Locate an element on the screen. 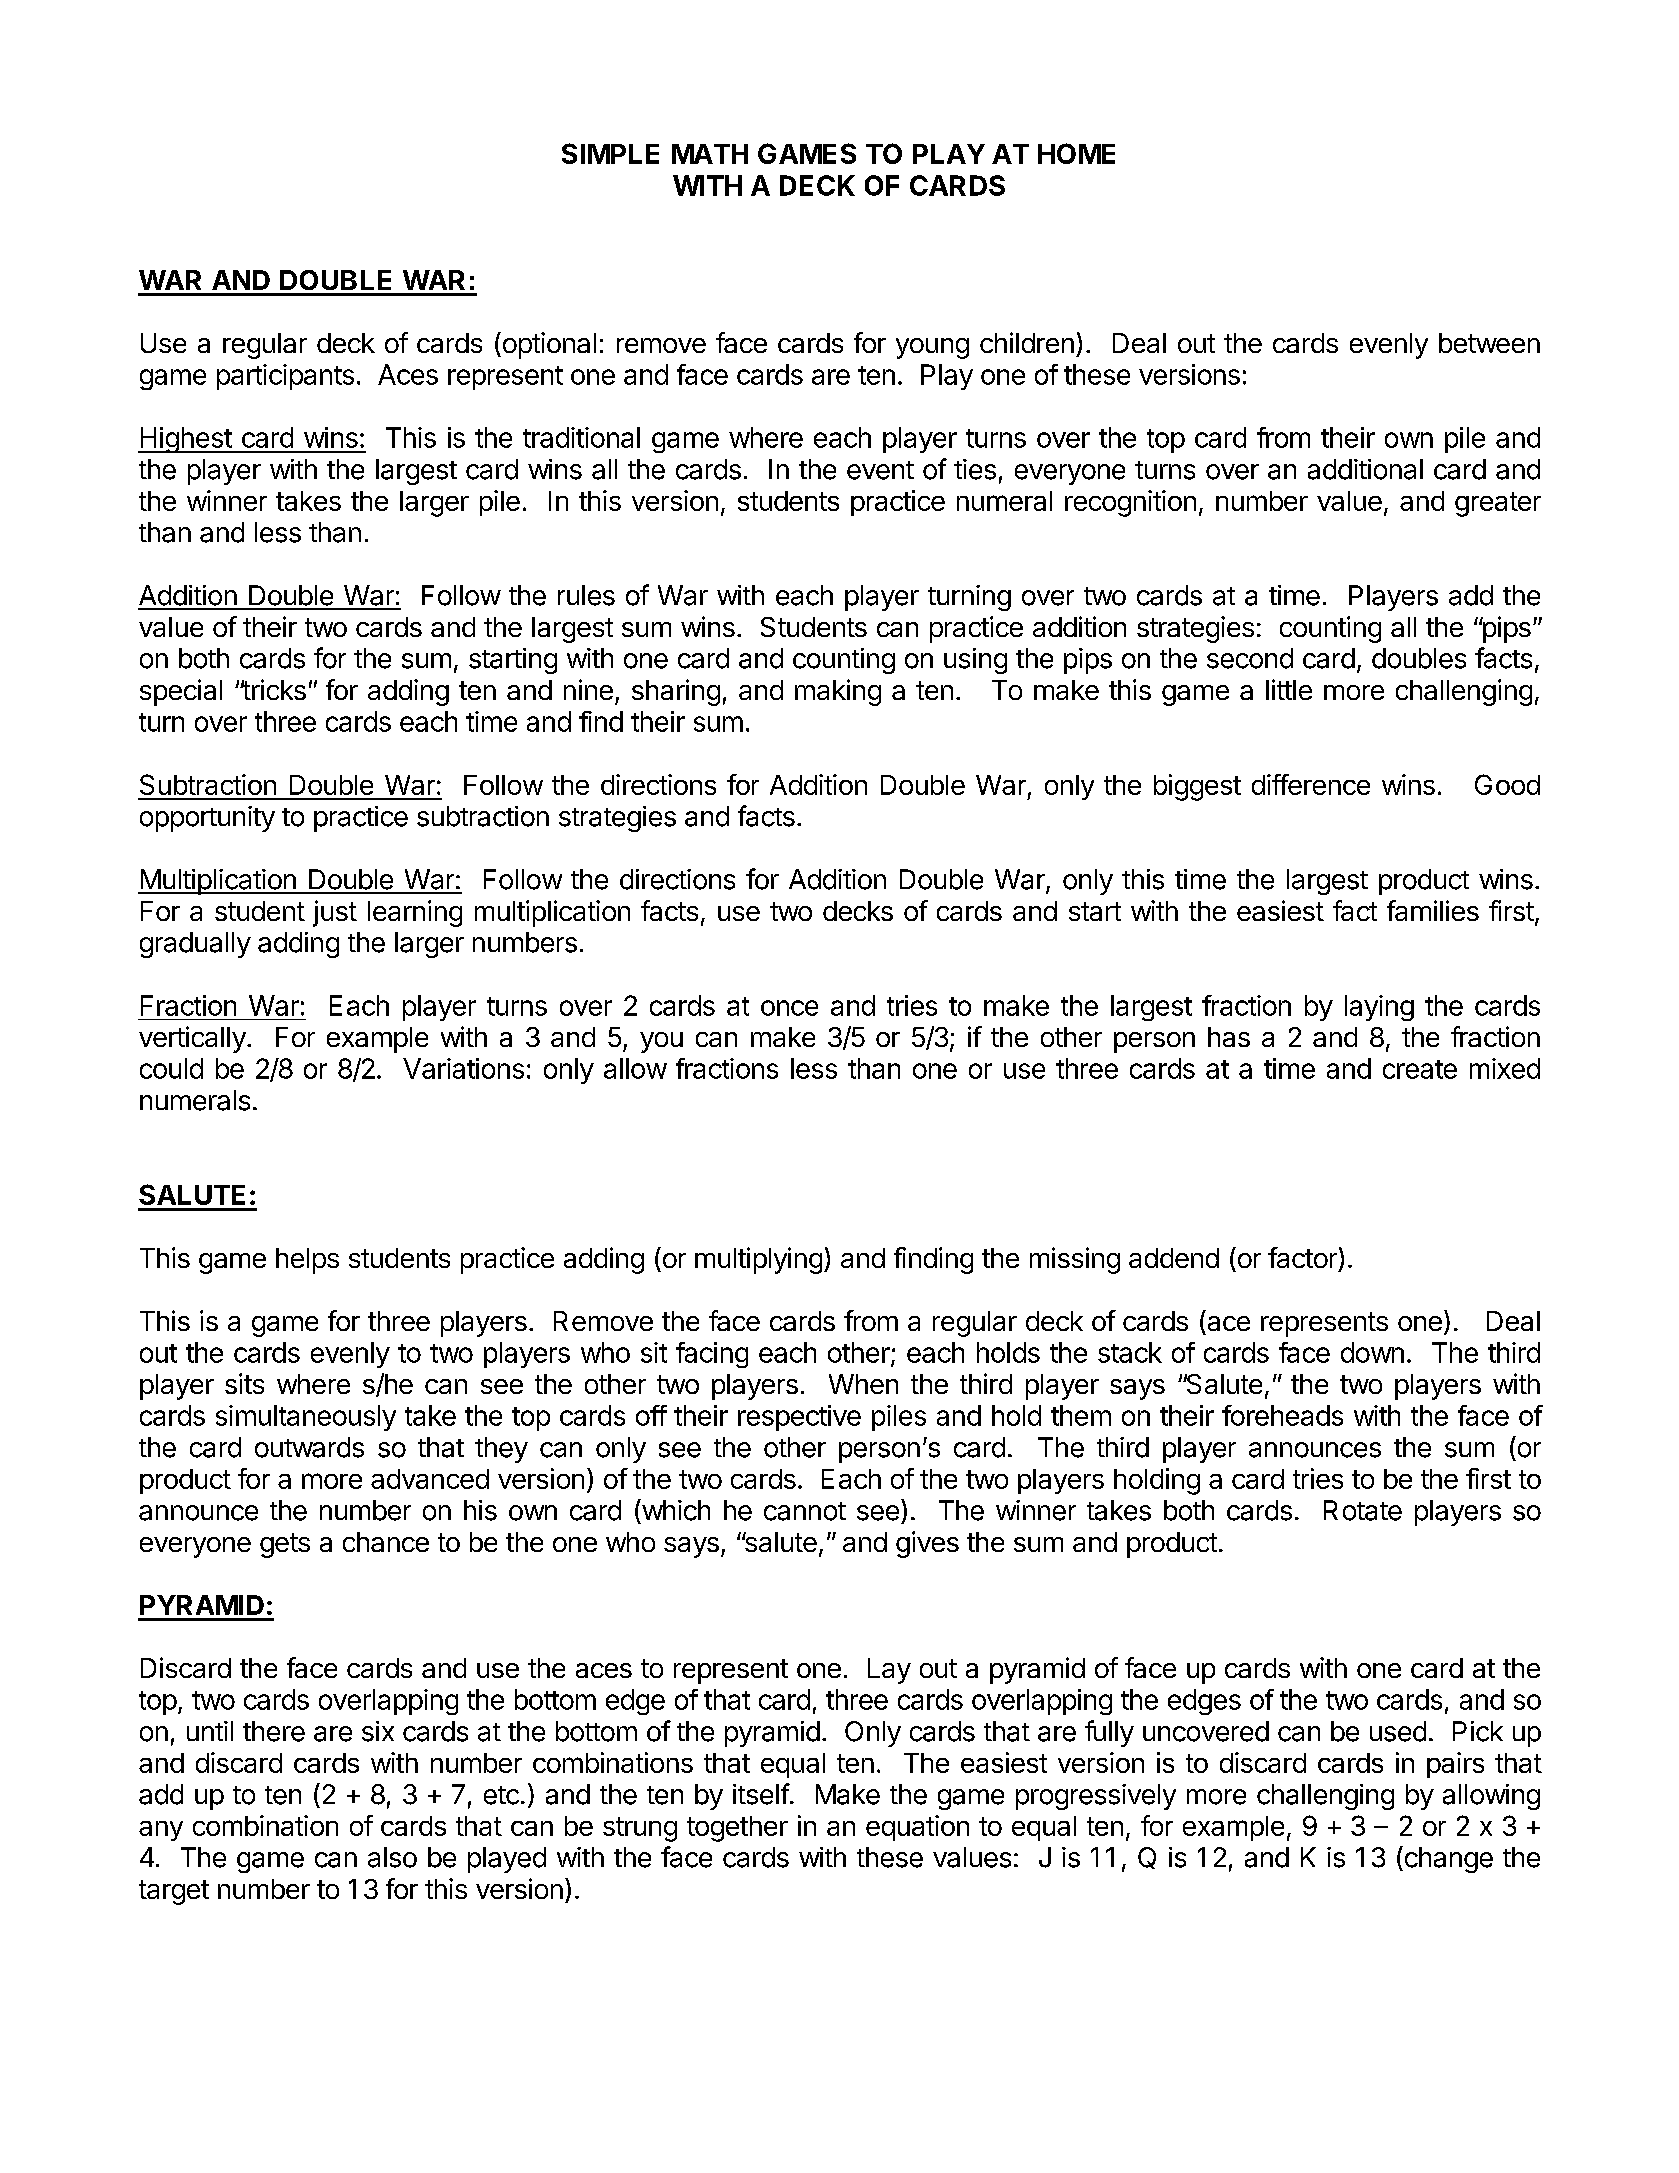 This screenshot has height=2173, width=1679. change is located at coordinates (1447, 1859).
